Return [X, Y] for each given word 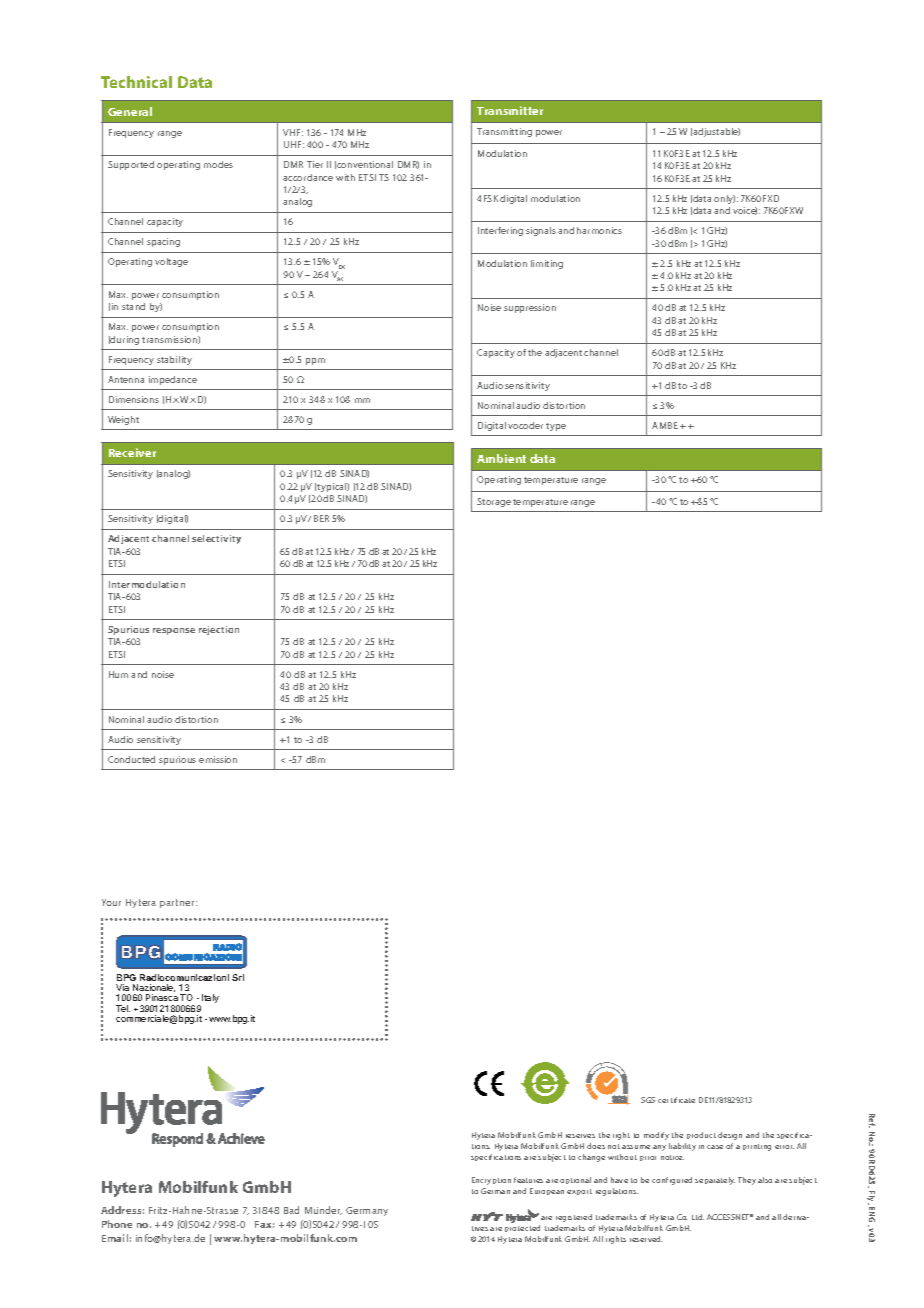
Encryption [491, 1181]
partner [178, 903]
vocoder [525, 425]
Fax [264, 1224]
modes [218, 164]
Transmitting [504, 132]
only [724, 199]
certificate [676, 1100]
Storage [494, 502]
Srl [238, 977]
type [556, 427]
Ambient [501, 458]
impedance [173, 380]
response [174, 631]
